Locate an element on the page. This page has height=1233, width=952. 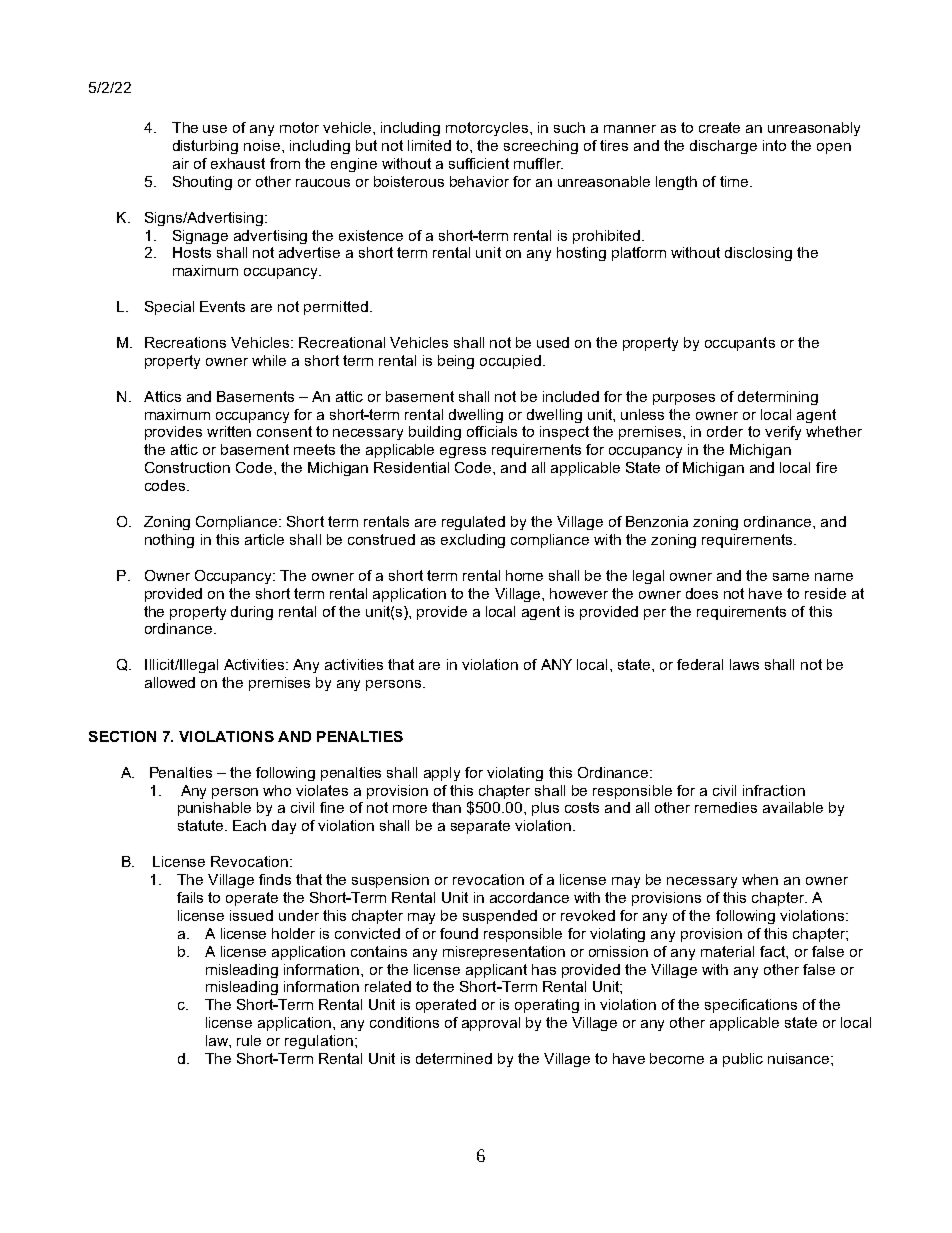
sufficient is located at coordinates (479, 163).
